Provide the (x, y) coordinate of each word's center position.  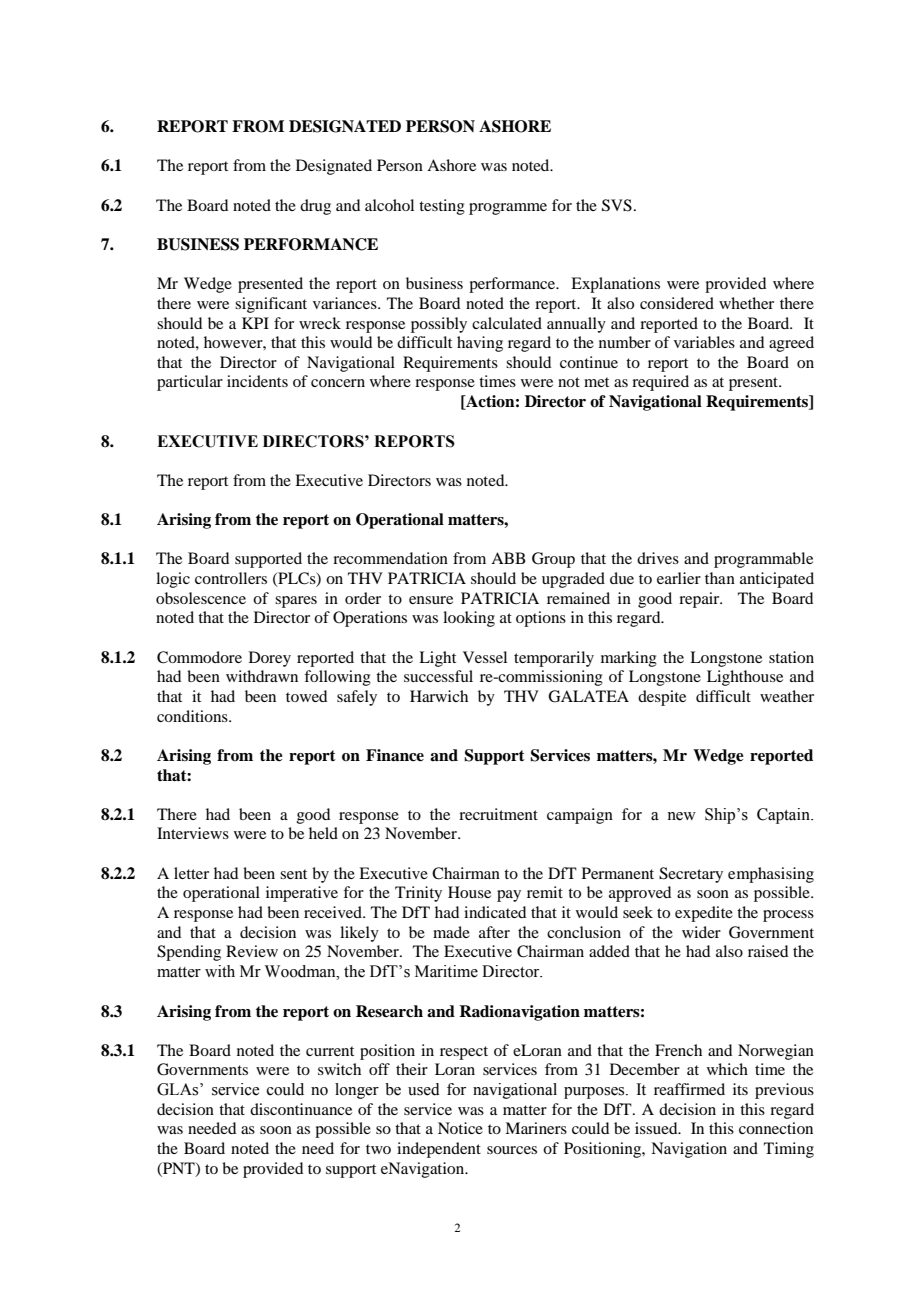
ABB (508, 558)
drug (315, 207)
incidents (257, 381)
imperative (302, 894)
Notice (460, 1128)
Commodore (199, 657)
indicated (495, 912)
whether (746, 303)
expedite (704, 914)
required (660, 383)
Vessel (485, 657)
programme (508, 209)
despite (662, 698)
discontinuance (301, 1109)
